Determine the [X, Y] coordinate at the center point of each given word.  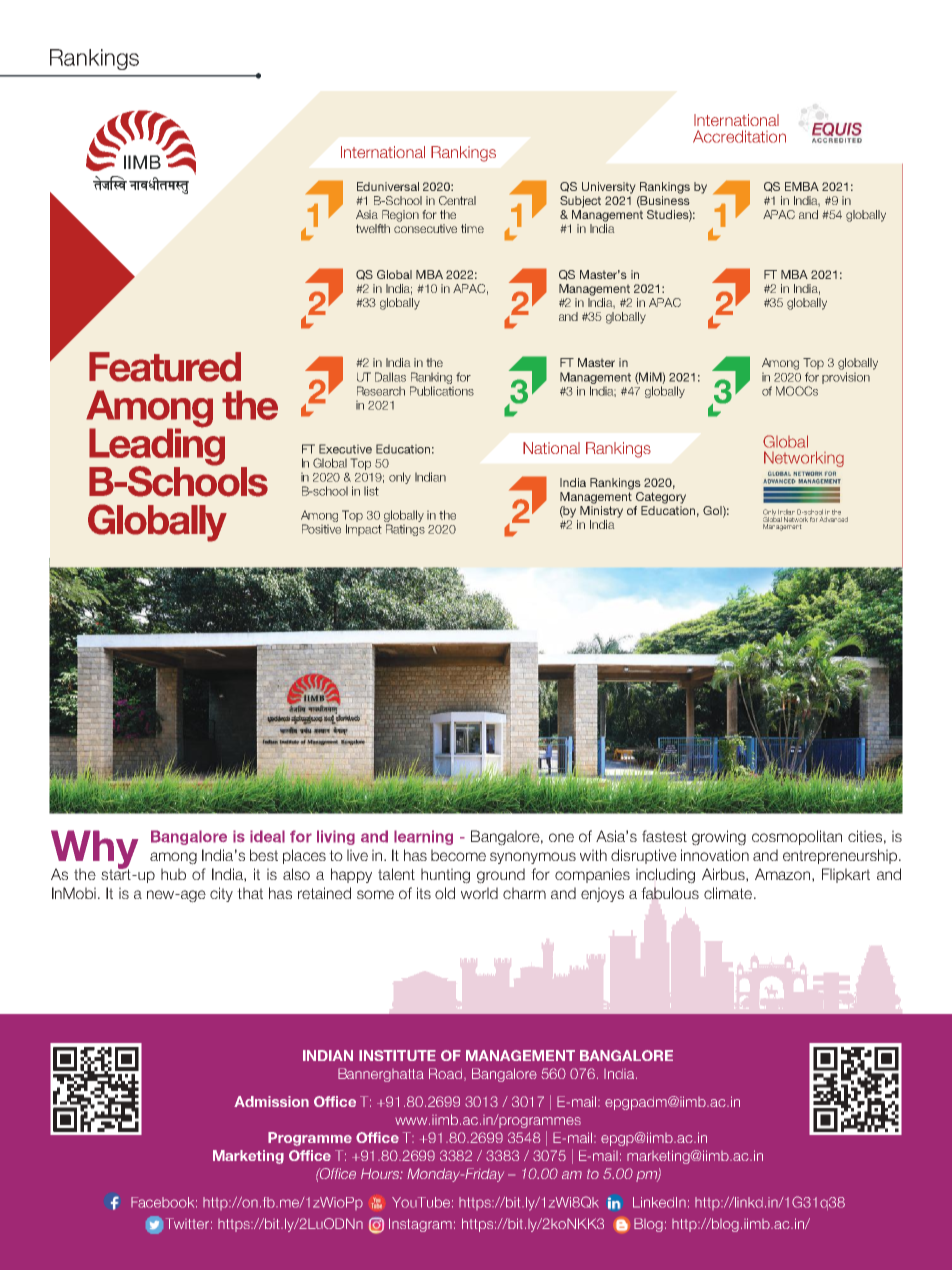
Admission [271, 1101]
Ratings [405, 530]
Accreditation [739, 136]
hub [173, 874]
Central [457, 200]
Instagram [420, 1225]
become [458, 855]
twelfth [373, 228]
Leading [157, 447]
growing [719, 838]
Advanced [833, 519]
